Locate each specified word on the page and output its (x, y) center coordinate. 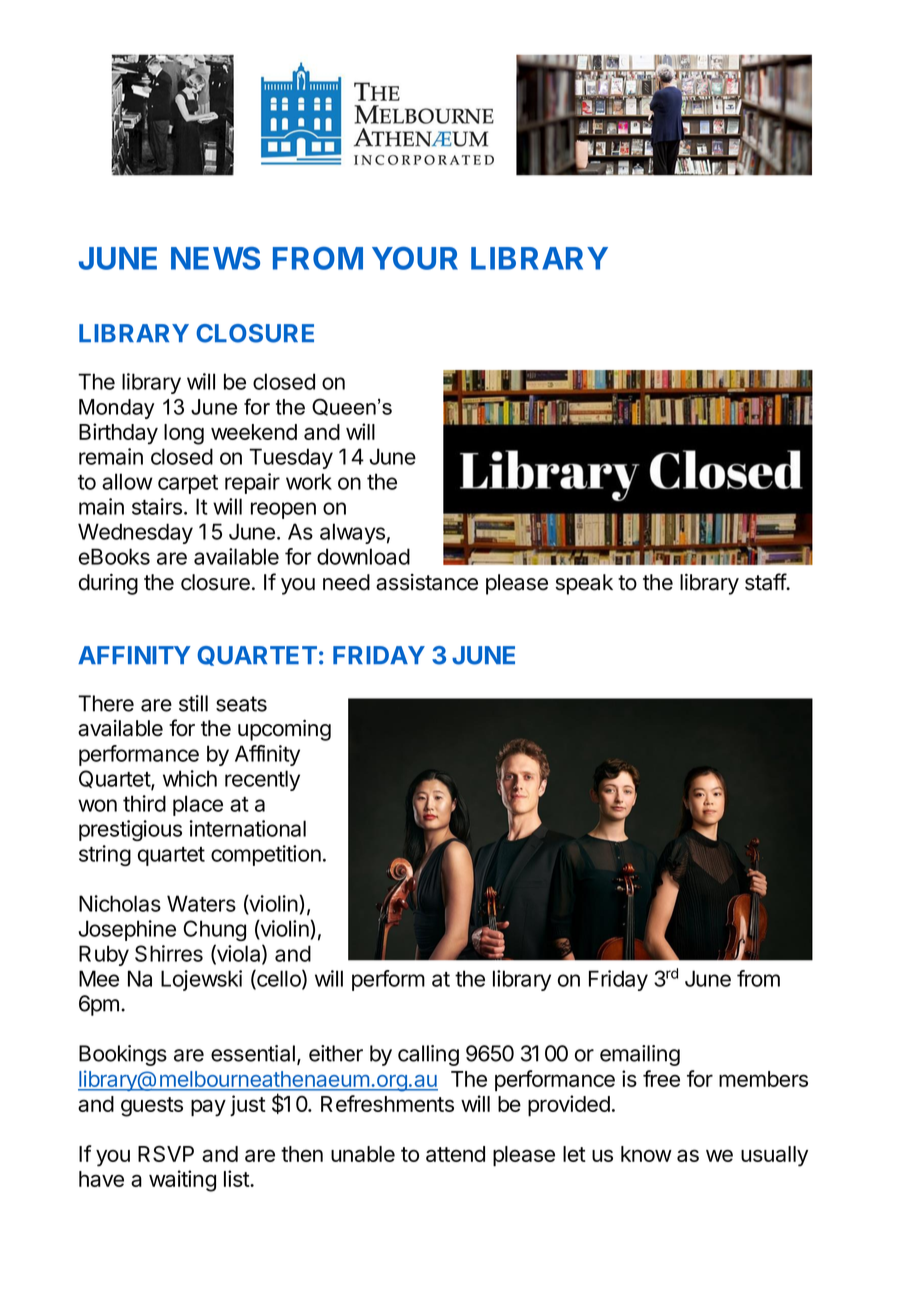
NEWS (215, 258)
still (193, 703)
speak (584, 584)
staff (766, 582)
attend (455, 1154)
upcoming (284, 730)
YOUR (415, 258)
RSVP (166, 1154)
